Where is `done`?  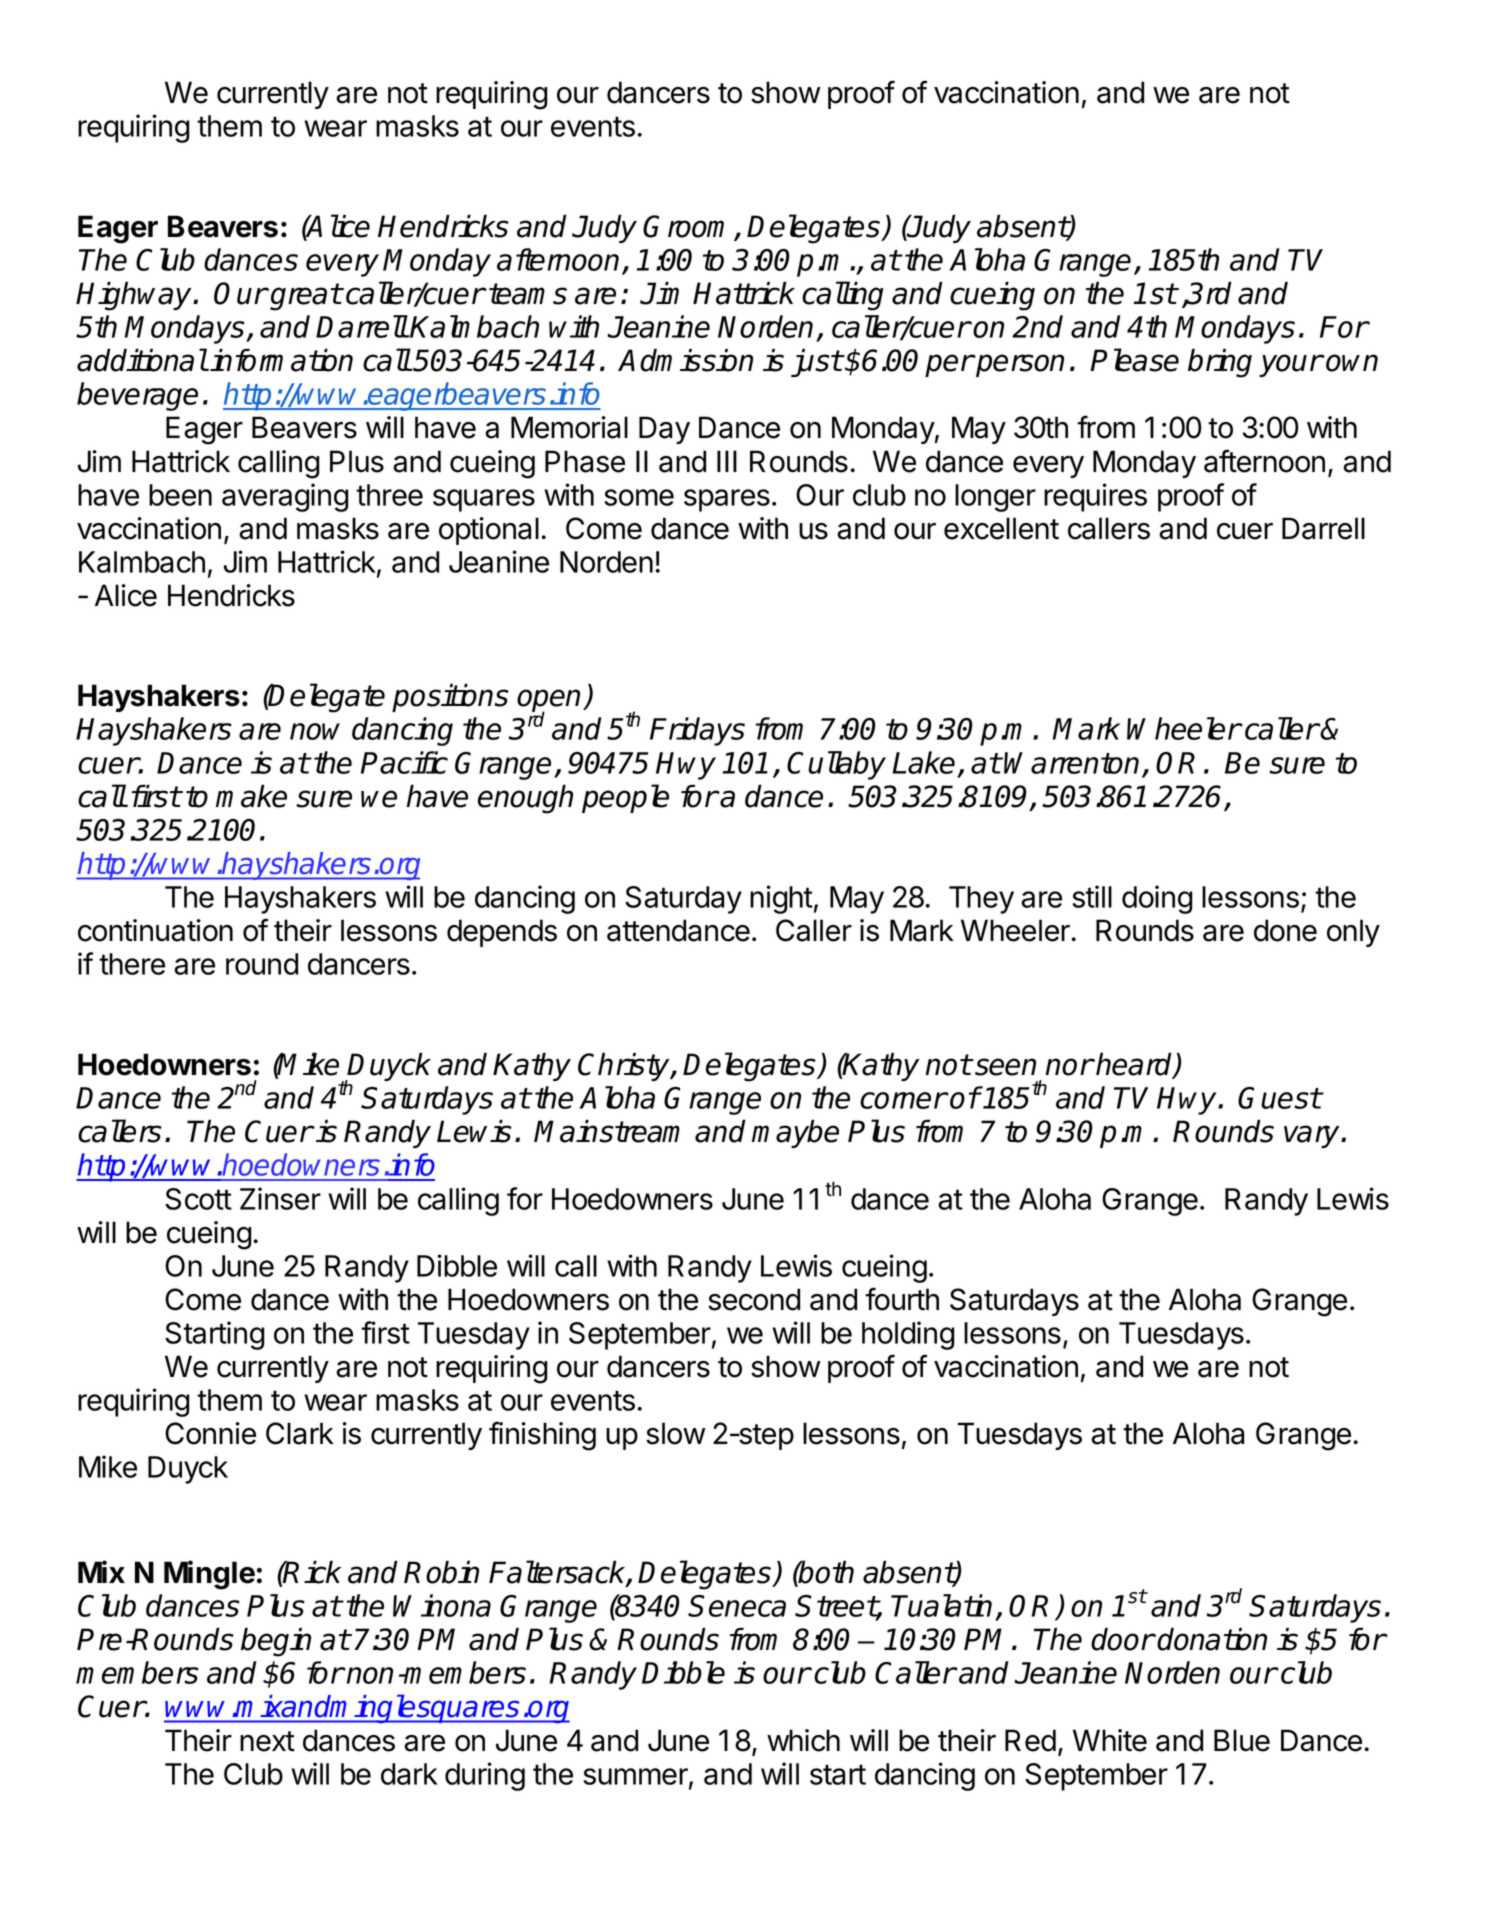
done is located at coordinates (1285, 930).
